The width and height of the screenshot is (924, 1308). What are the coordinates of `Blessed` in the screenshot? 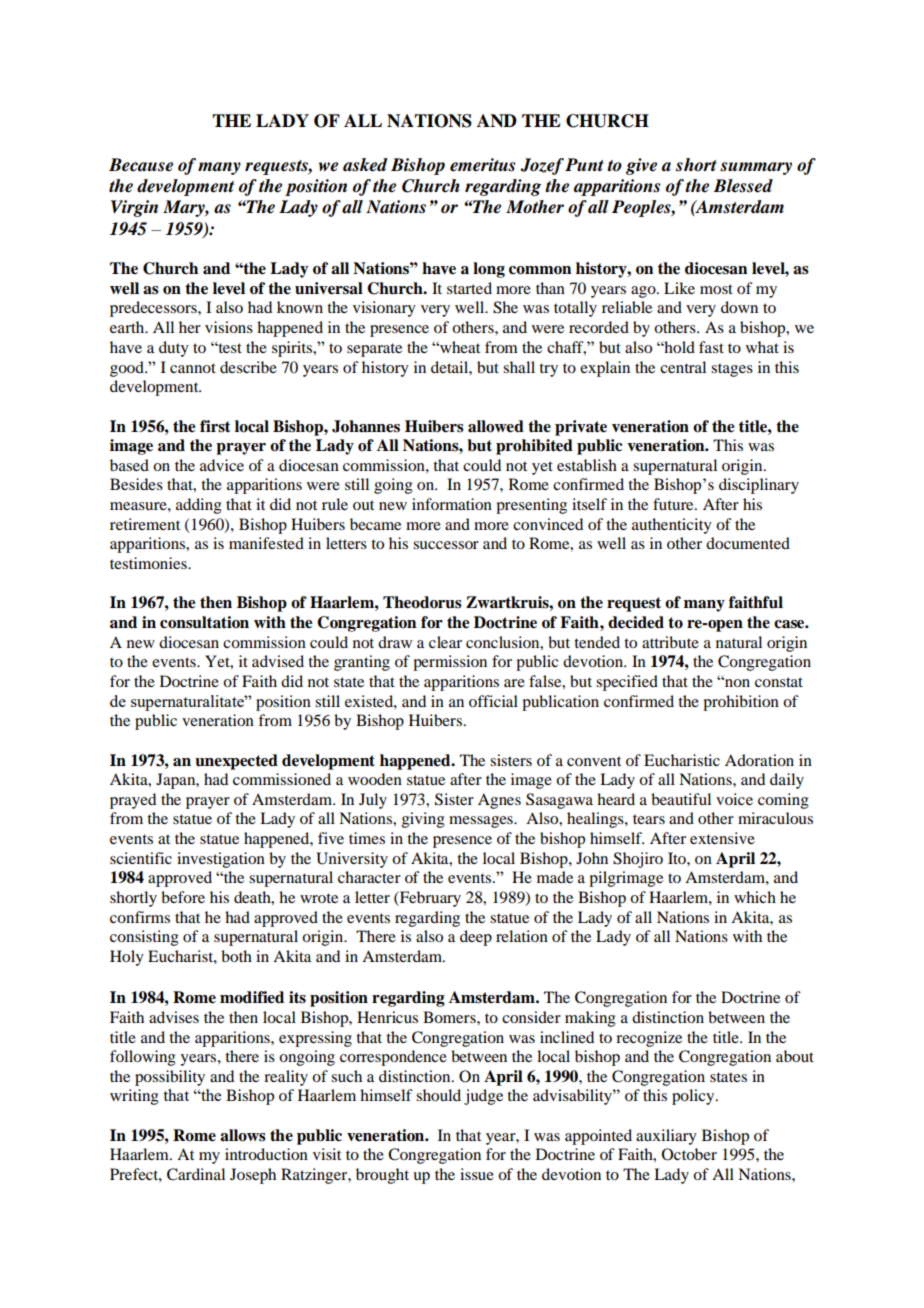 It's located at (743, 186).
